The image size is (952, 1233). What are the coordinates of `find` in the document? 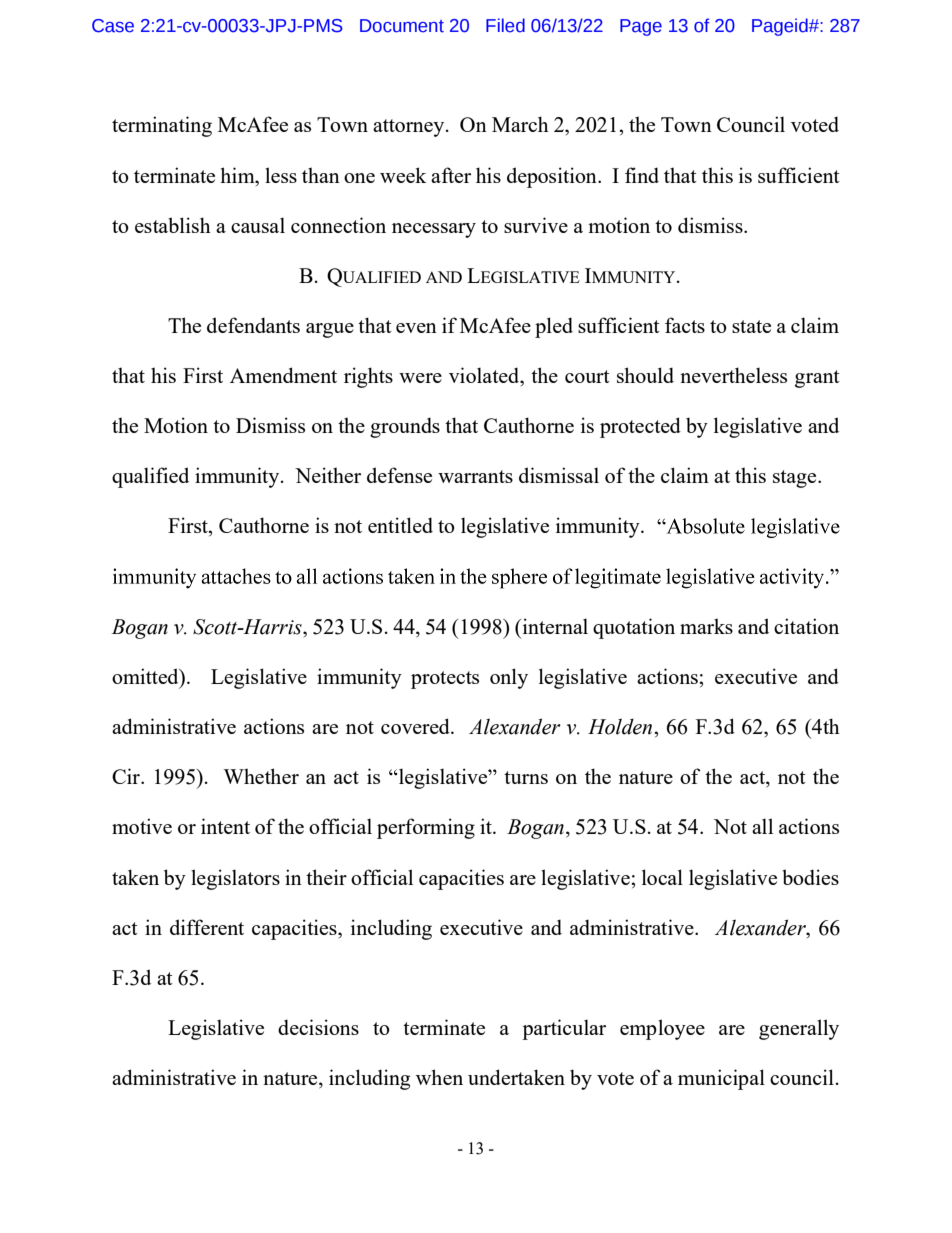 It's located at (642, 175).
